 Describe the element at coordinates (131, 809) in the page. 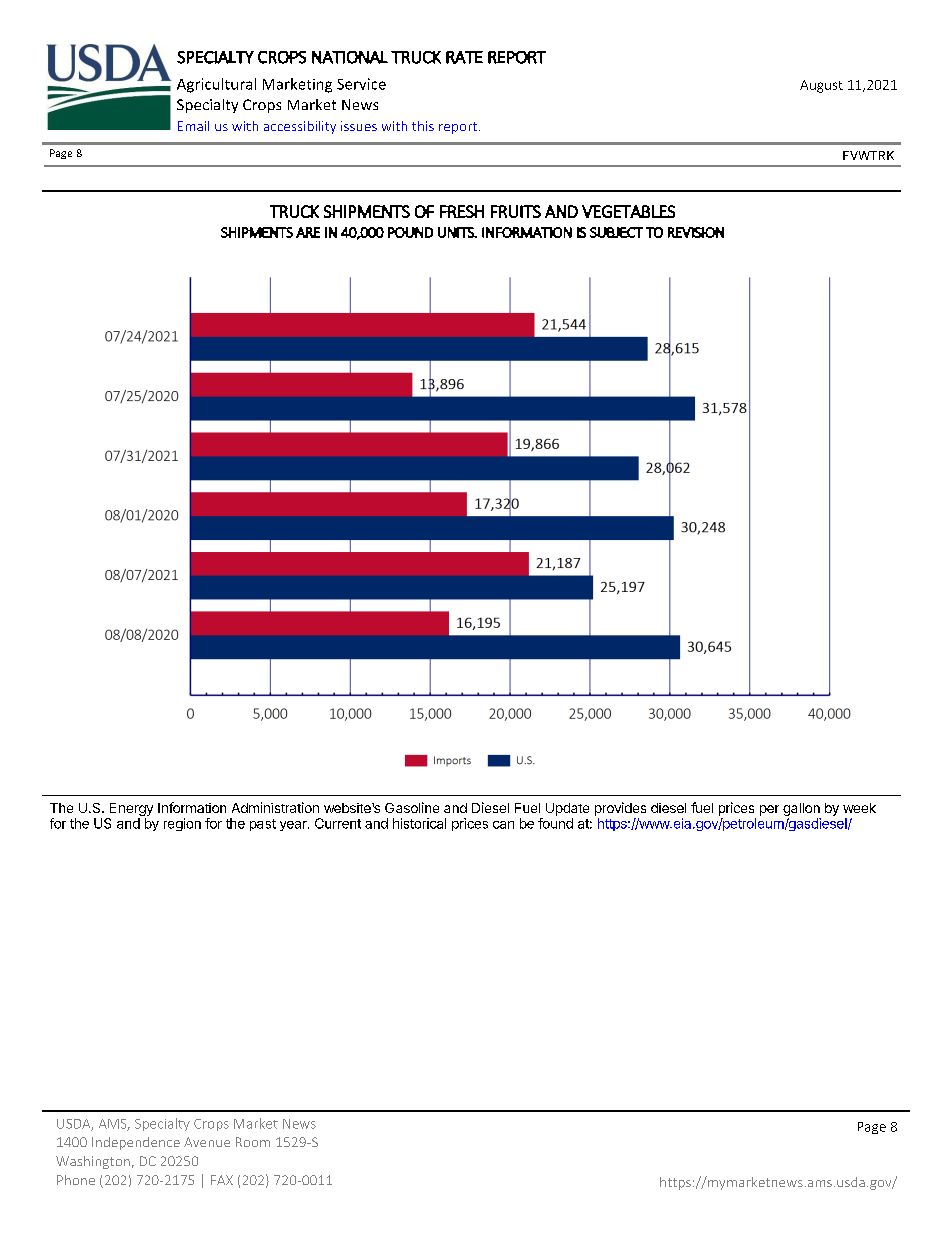

I see `Energy` at that location.
